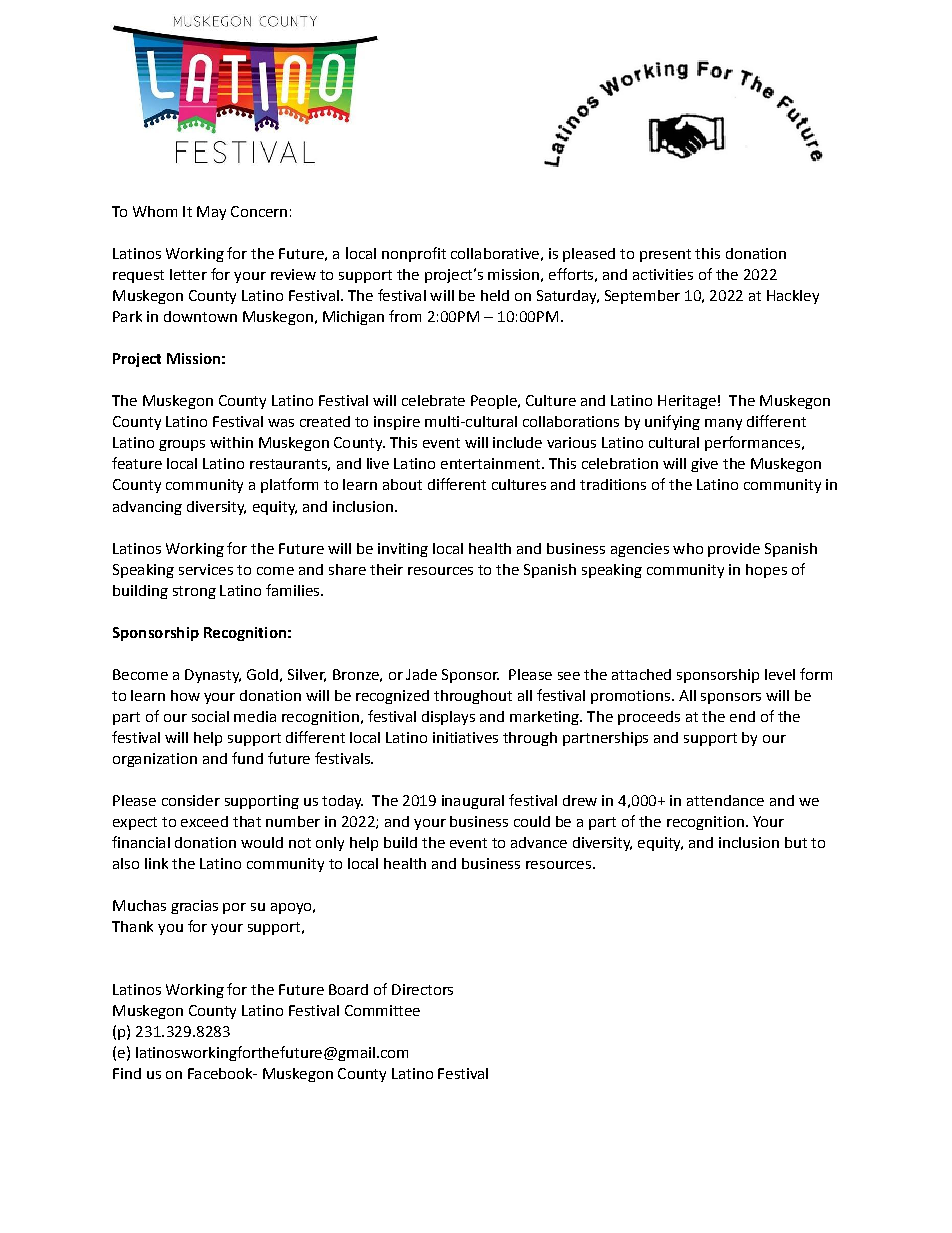  Describe the element at coordinates (127, 1073) in the screenshot. I see `Find` at that location.
